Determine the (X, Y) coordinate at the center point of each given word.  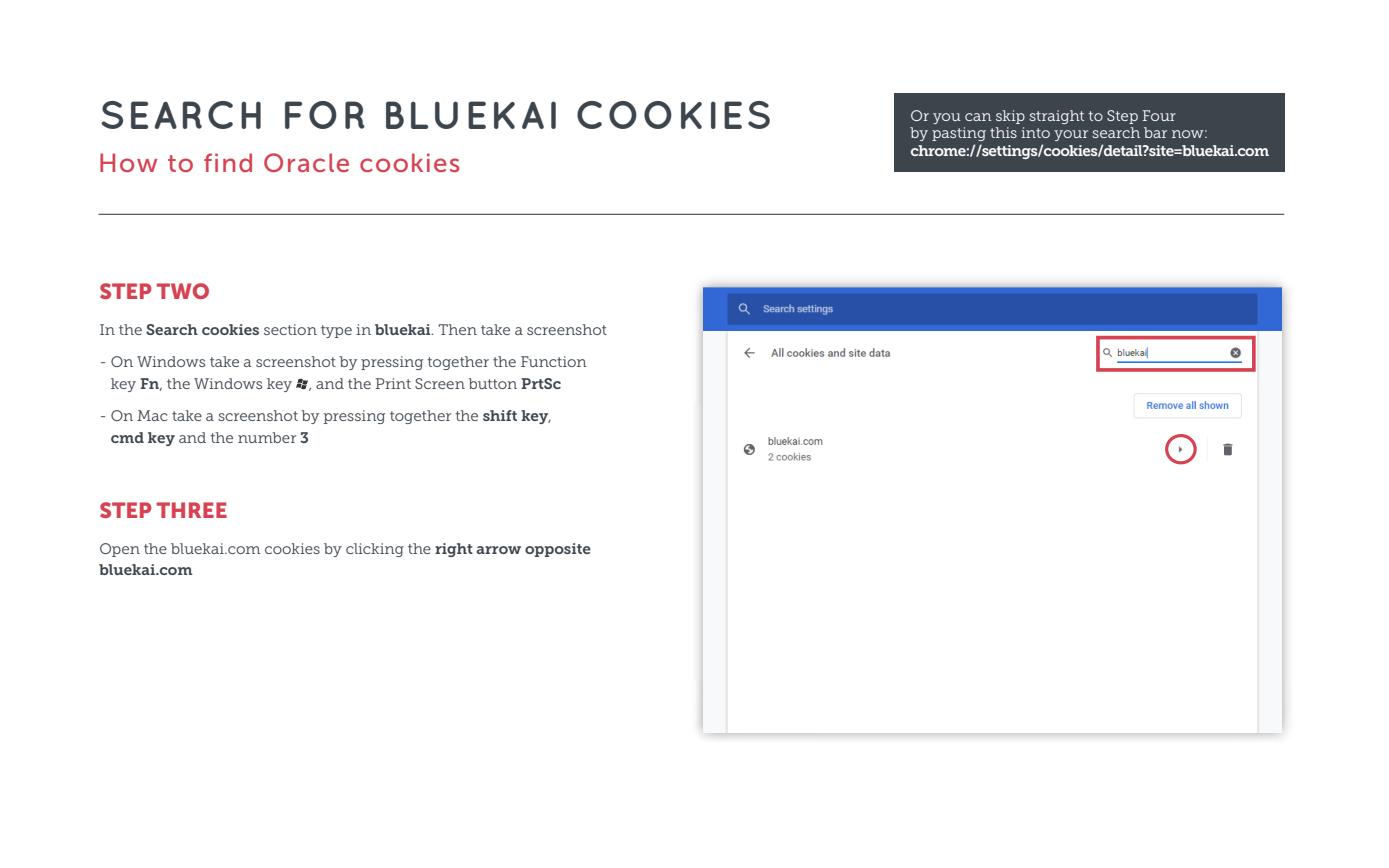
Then (457, 329)
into (1035, 132)
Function (554, 361)
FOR (325, 115)
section (290, 329)
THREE (192, 510)
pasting (959, 134)
